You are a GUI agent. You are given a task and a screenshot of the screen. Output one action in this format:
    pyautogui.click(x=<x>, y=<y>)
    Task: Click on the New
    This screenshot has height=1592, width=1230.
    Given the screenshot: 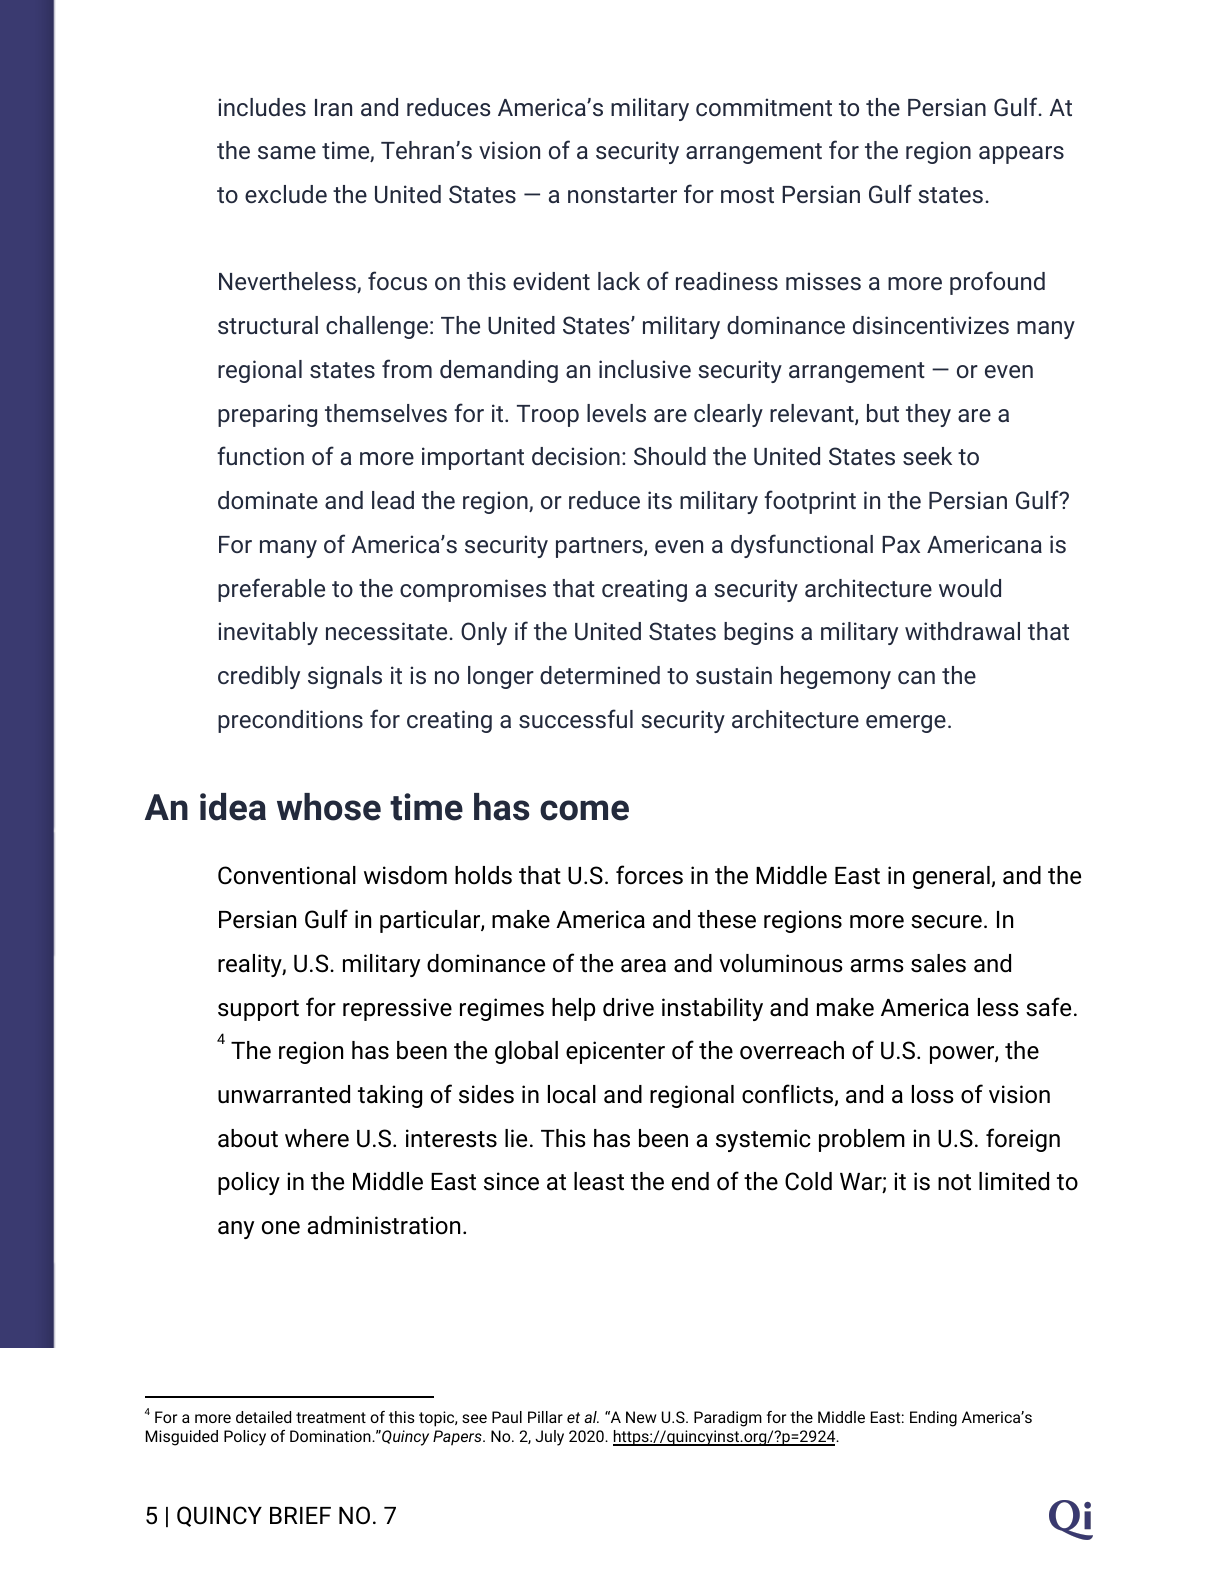 What is the action you would take?
    pyautogui.click(x=641, y=1417)
